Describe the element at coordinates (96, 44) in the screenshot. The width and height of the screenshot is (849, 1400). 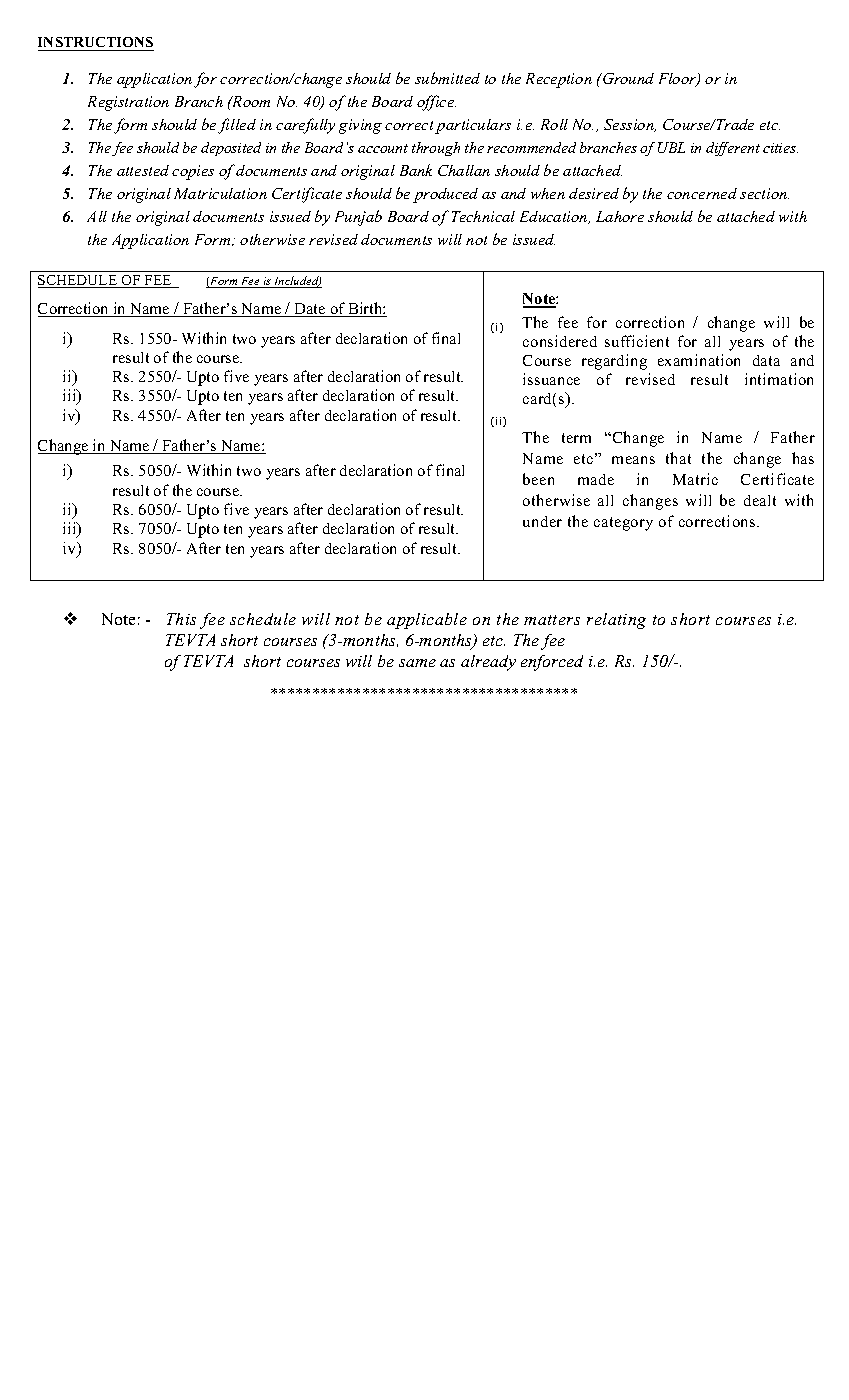
I see `INSTRUCTIONS` at that location.
